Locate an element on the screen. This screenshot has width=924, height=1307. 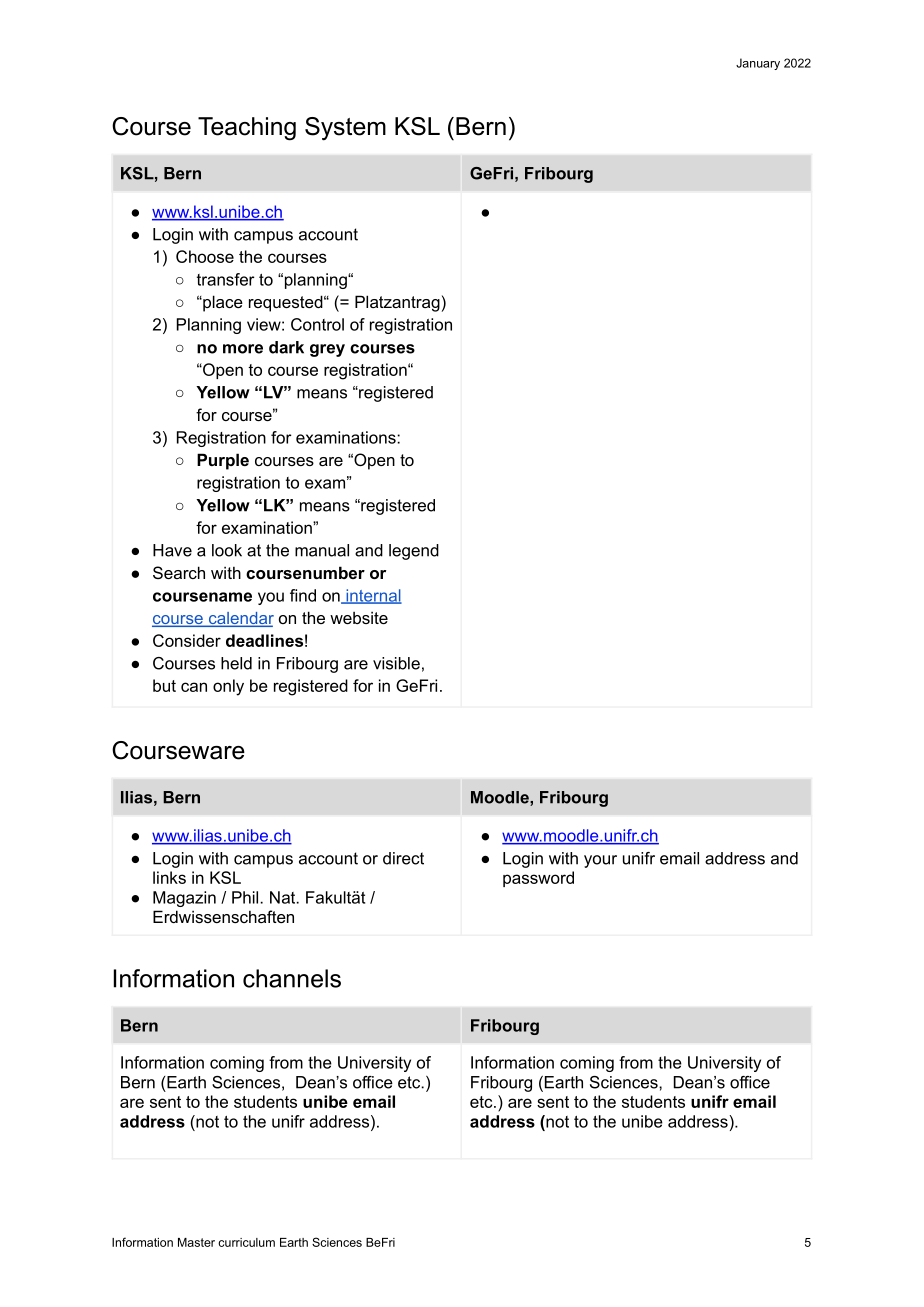
curriculum is located at coordinates (246, 1242).
